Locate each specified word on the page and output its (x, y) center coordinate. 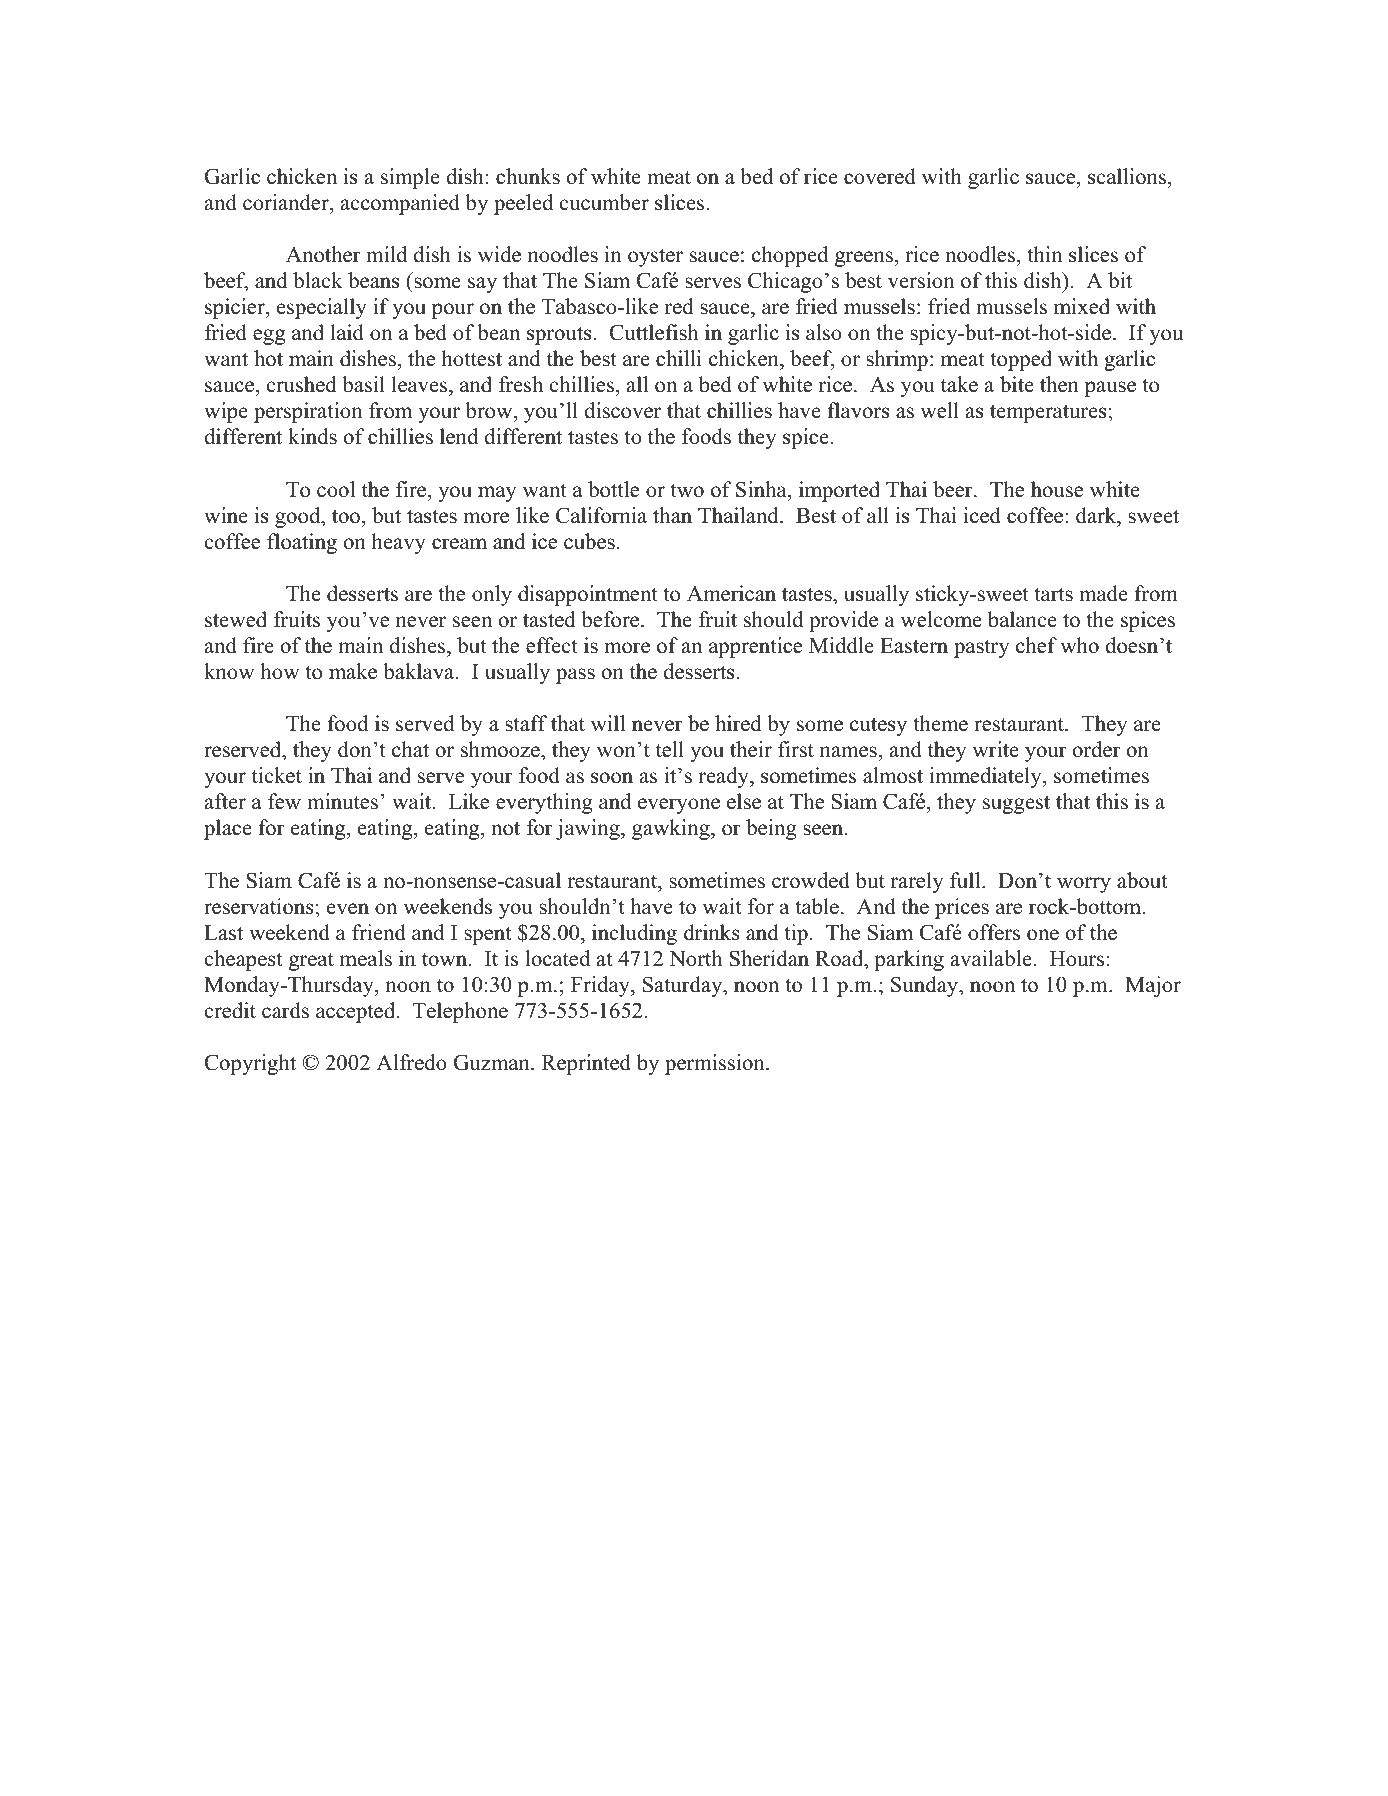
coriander (287, 202)
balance (1022, 619)
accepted (357, 1012)
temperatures (1049, 413)
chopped (790, 256)
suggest (1016, 804)
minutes (342, 801)
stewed (236, 619)
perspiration (308, 412)
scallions (1128, 176)
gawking (672, 829)
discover (622, 410)
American (731, 593)
